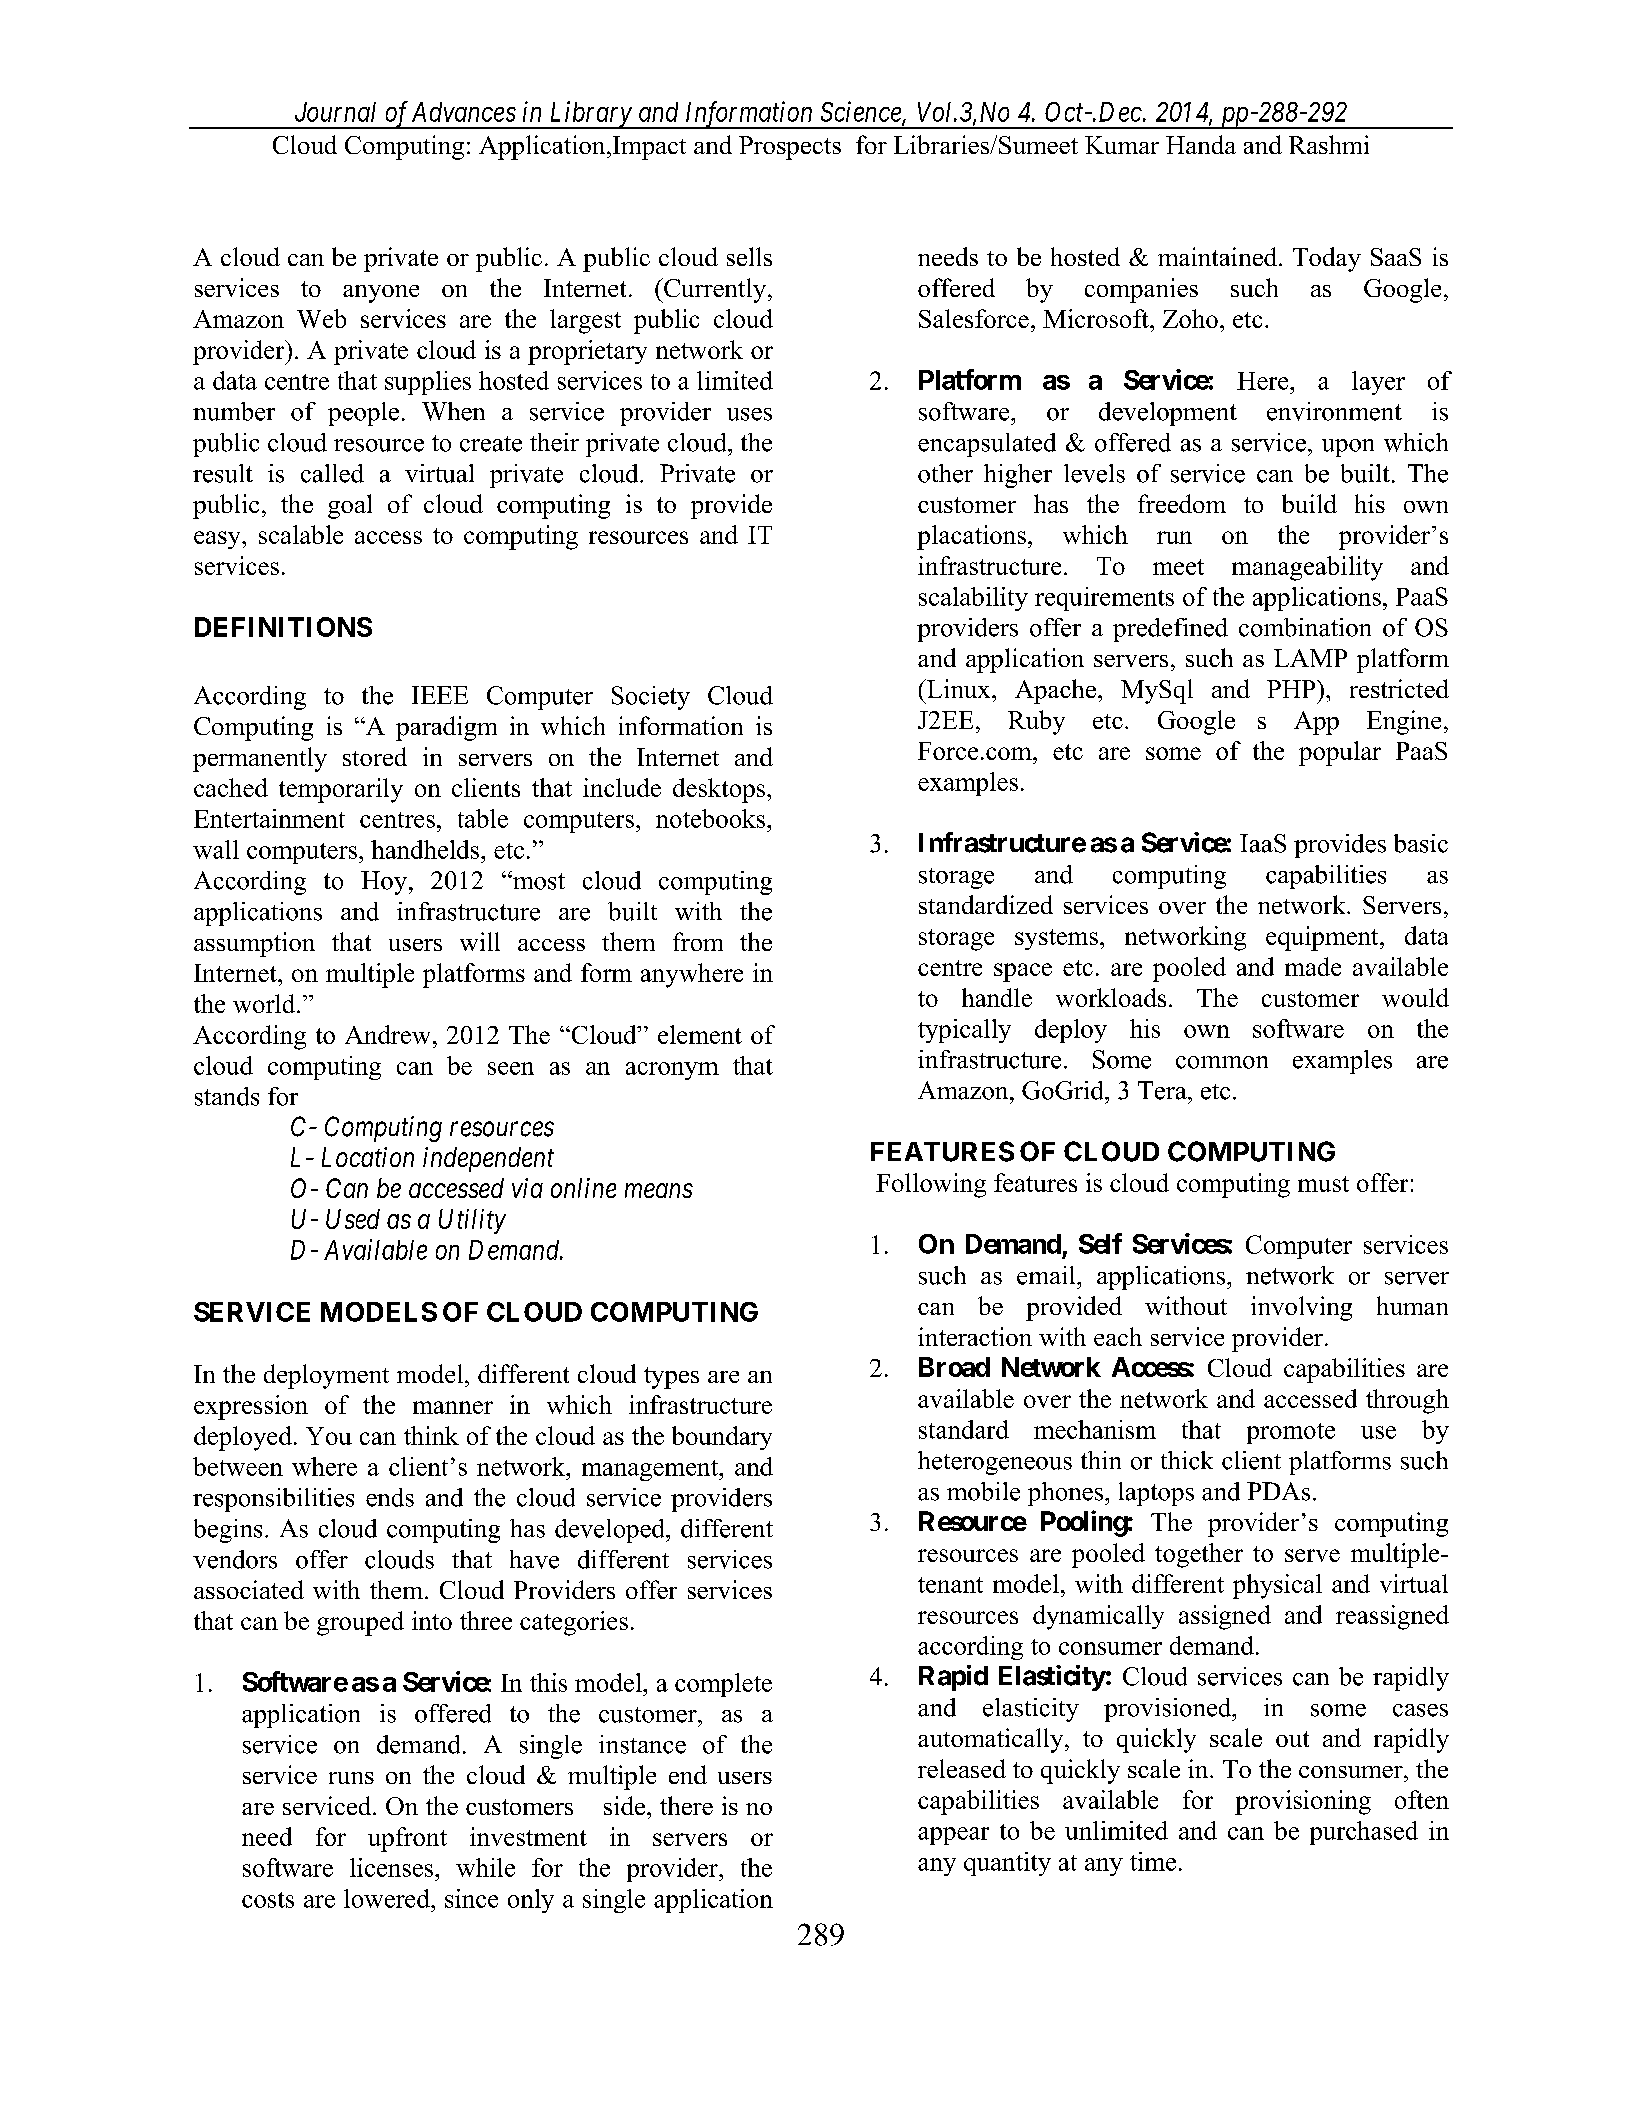  I want to click on involving, so click(1301, 1308).
